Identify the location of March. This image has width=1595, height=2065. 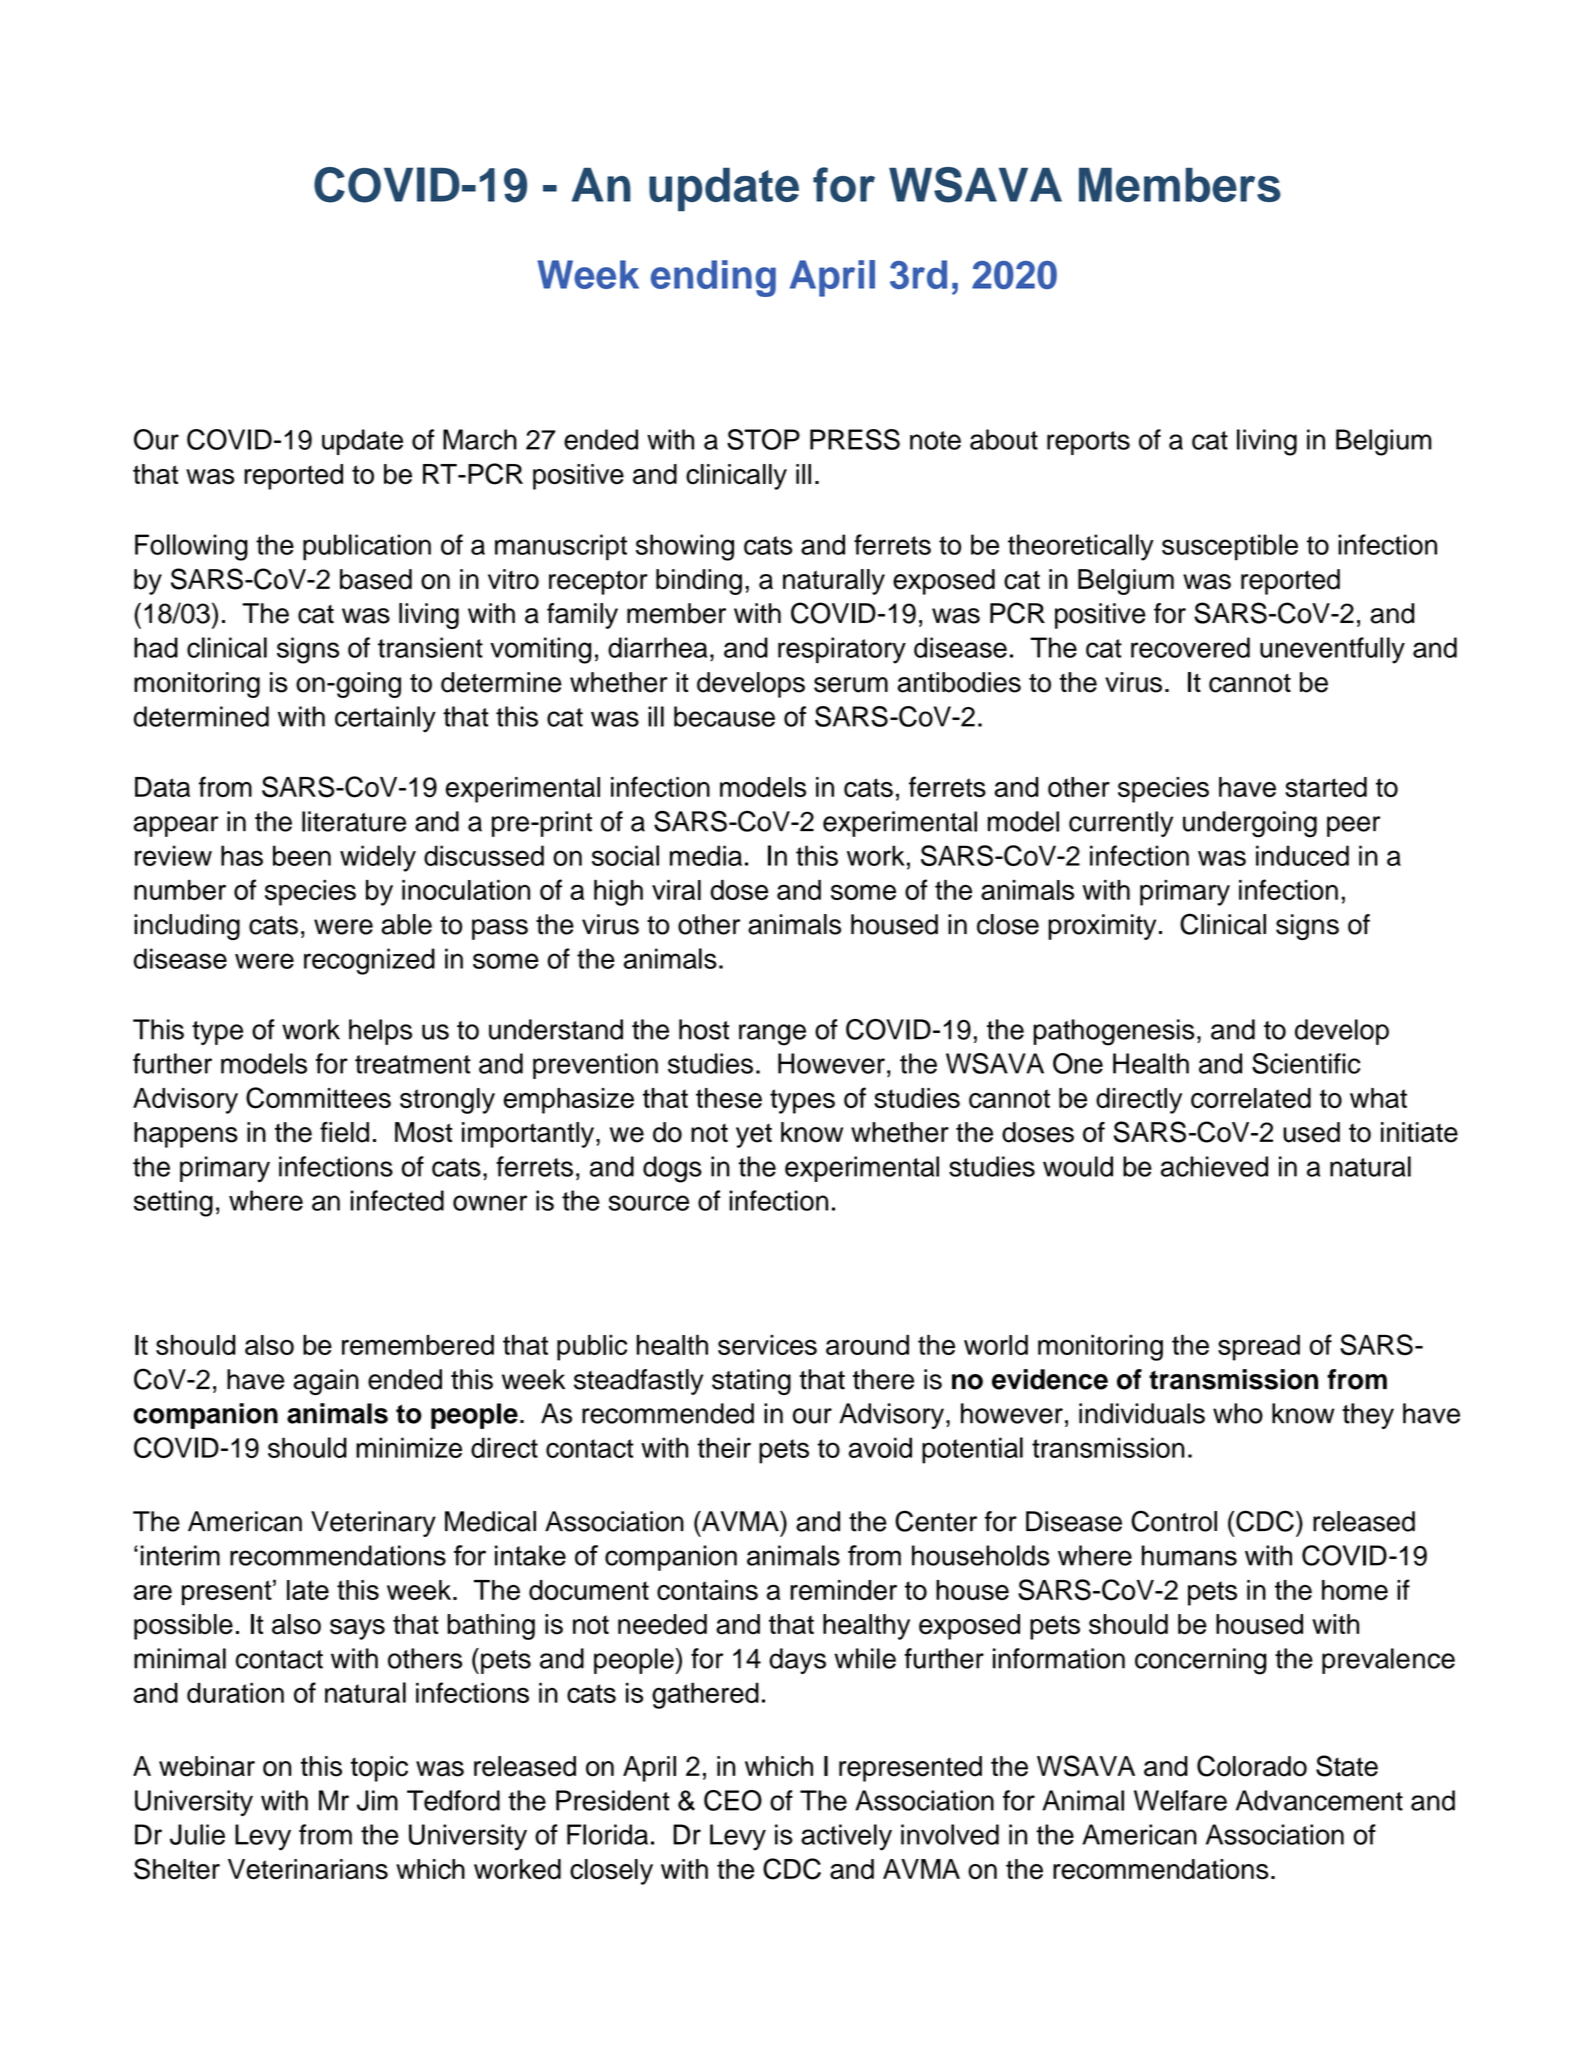
(480, 439).
